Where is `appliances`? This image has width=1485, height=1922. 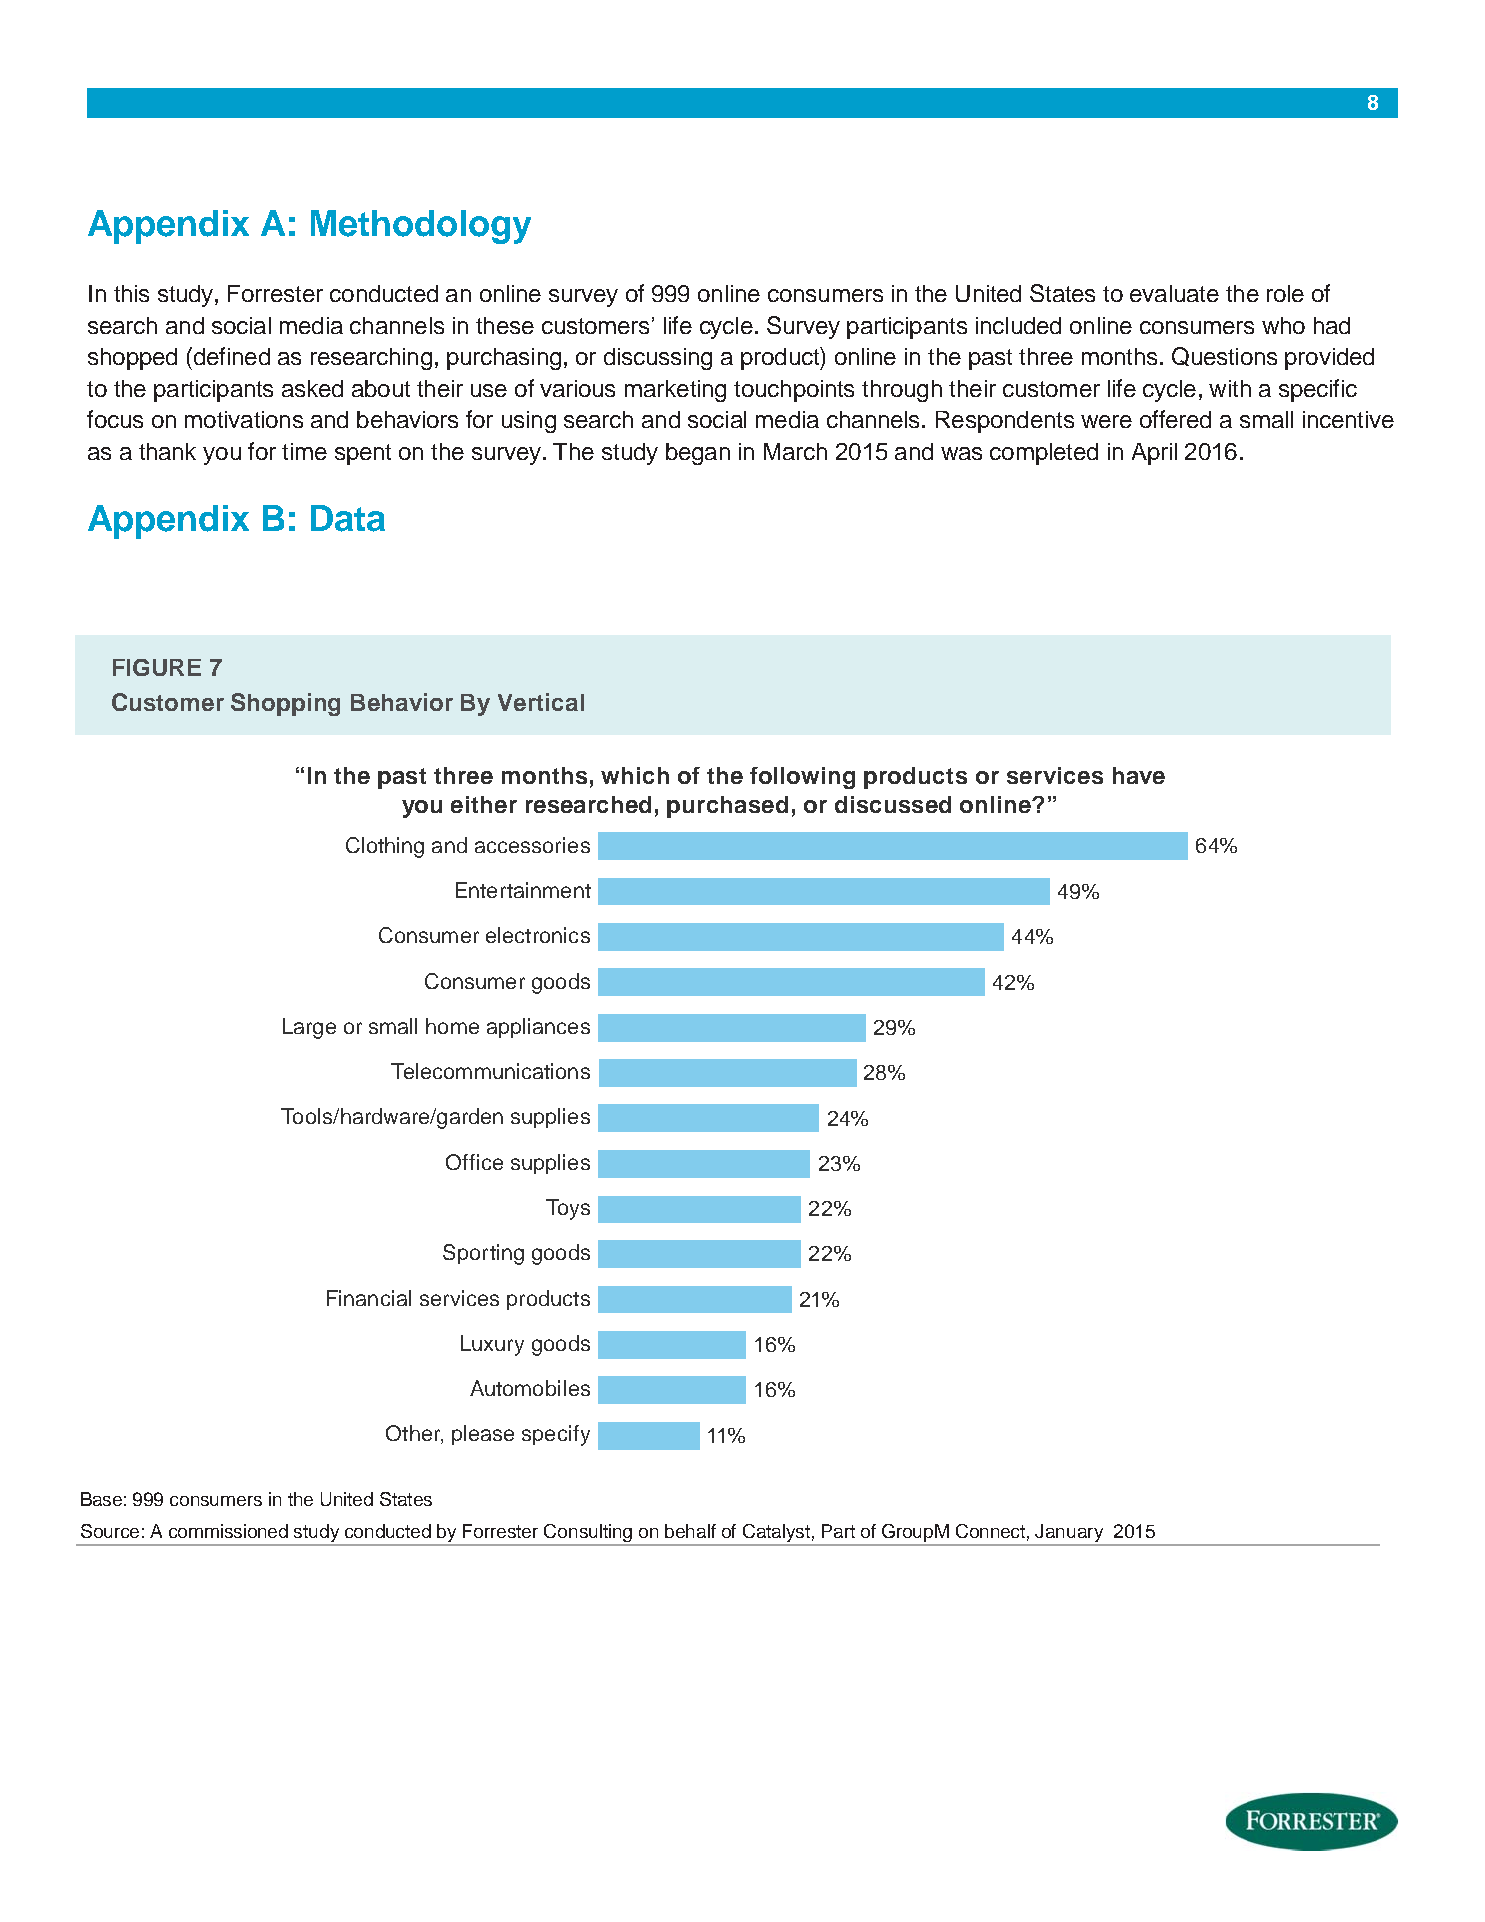
appliances is located at coordinates (538, 1028).
